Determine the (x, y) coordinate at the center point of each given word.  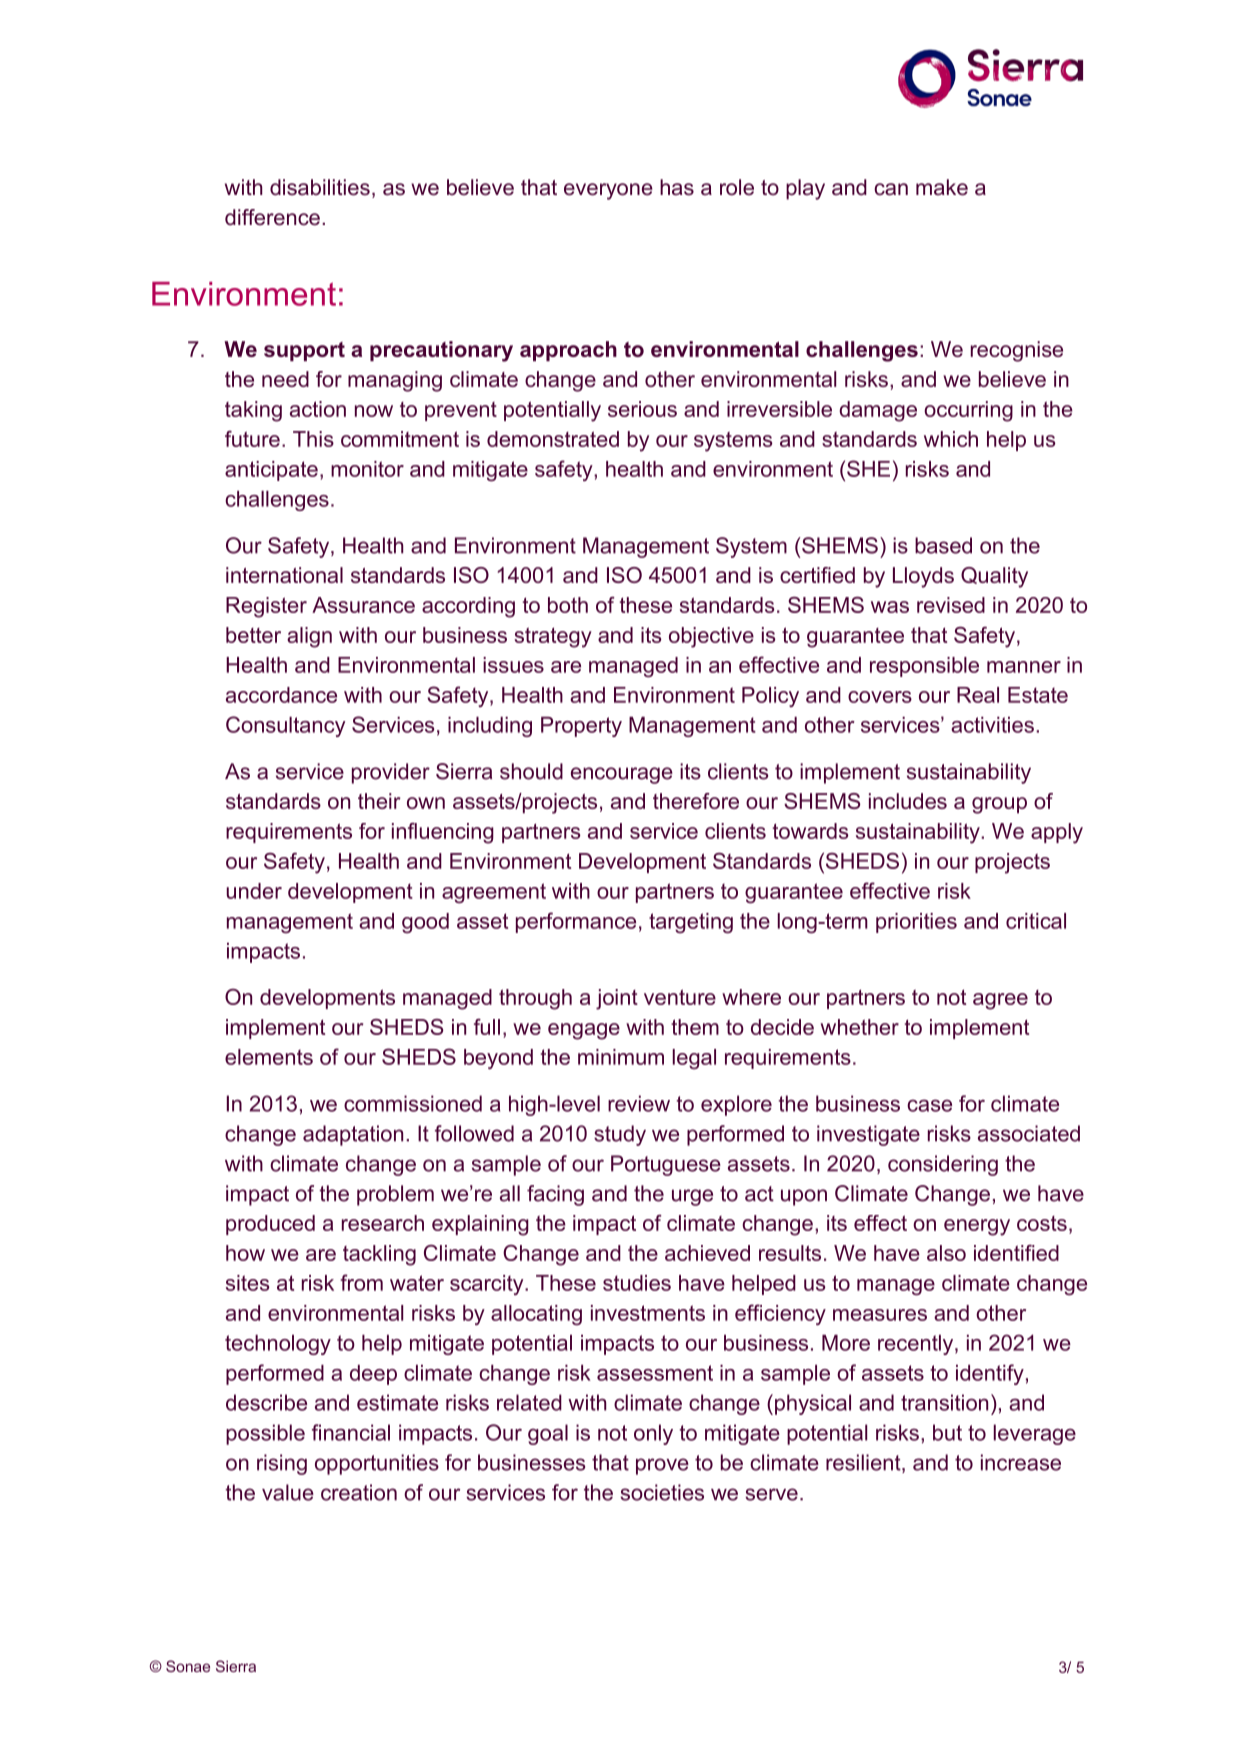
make (942, 187)
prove (662, 1466)
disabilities (320, 187)
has (677, 187)
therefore (696, 801)
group (999, 805)
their (379, 801)
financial (351, 1432)
